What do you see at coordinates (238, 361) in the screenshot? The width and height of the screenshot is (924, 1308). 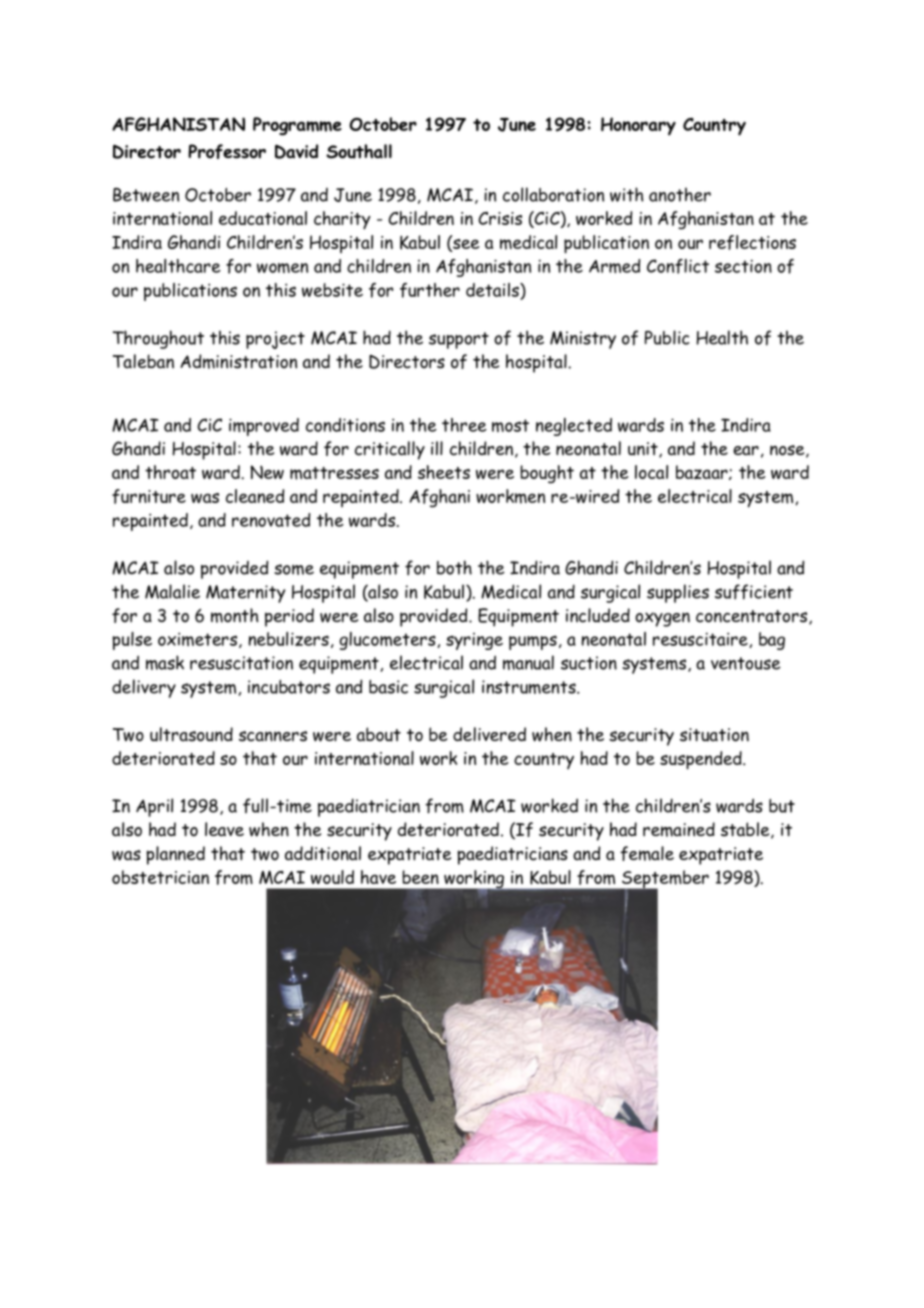 I see `Administration` at bounding box center [238, 361].
